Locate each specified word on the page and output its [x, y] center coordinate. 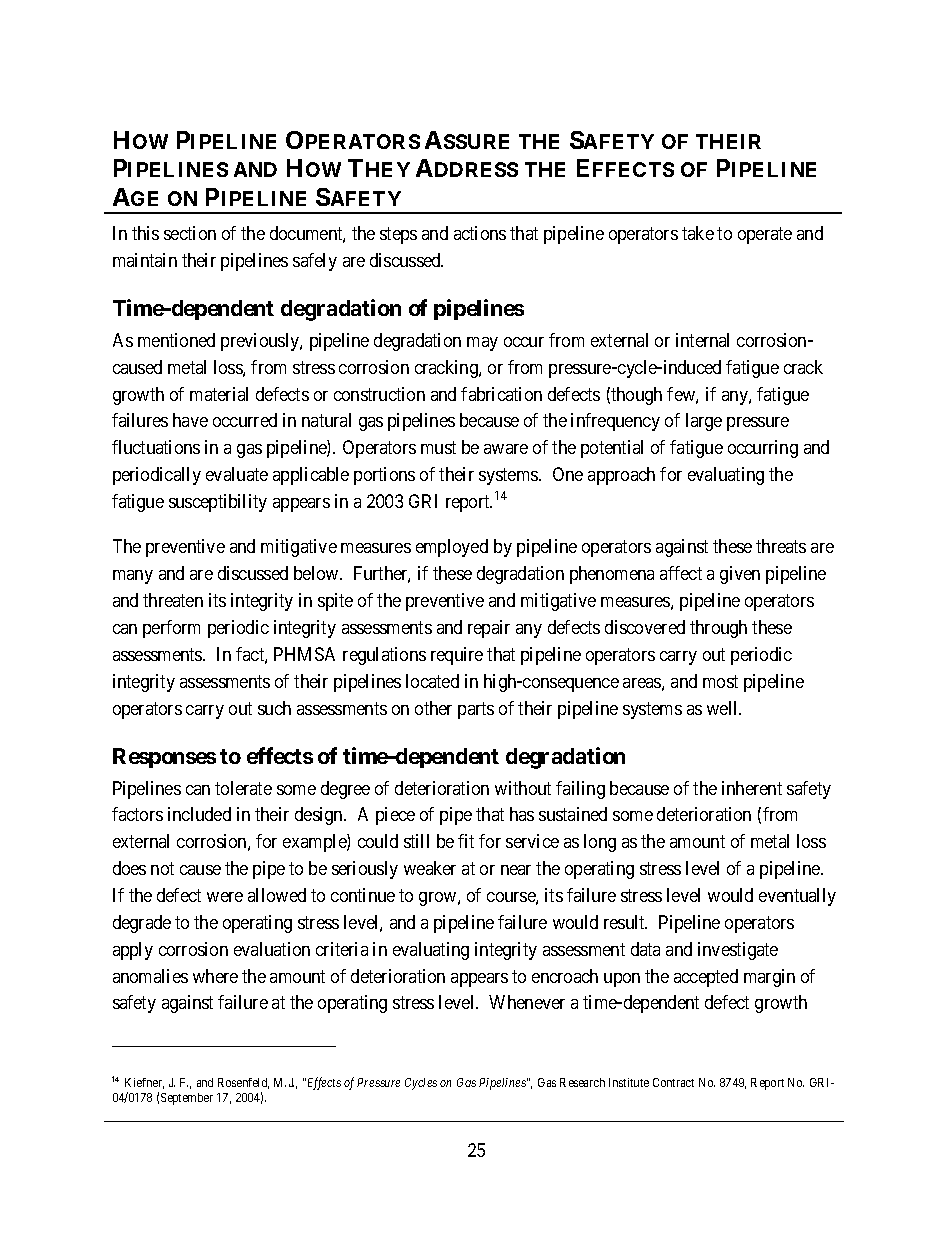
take [698, 233]
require [457, 656]
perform [171, 629]
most [720, 681]
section [190, 233]
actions [480, 233]
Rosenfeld [243, 1083]
